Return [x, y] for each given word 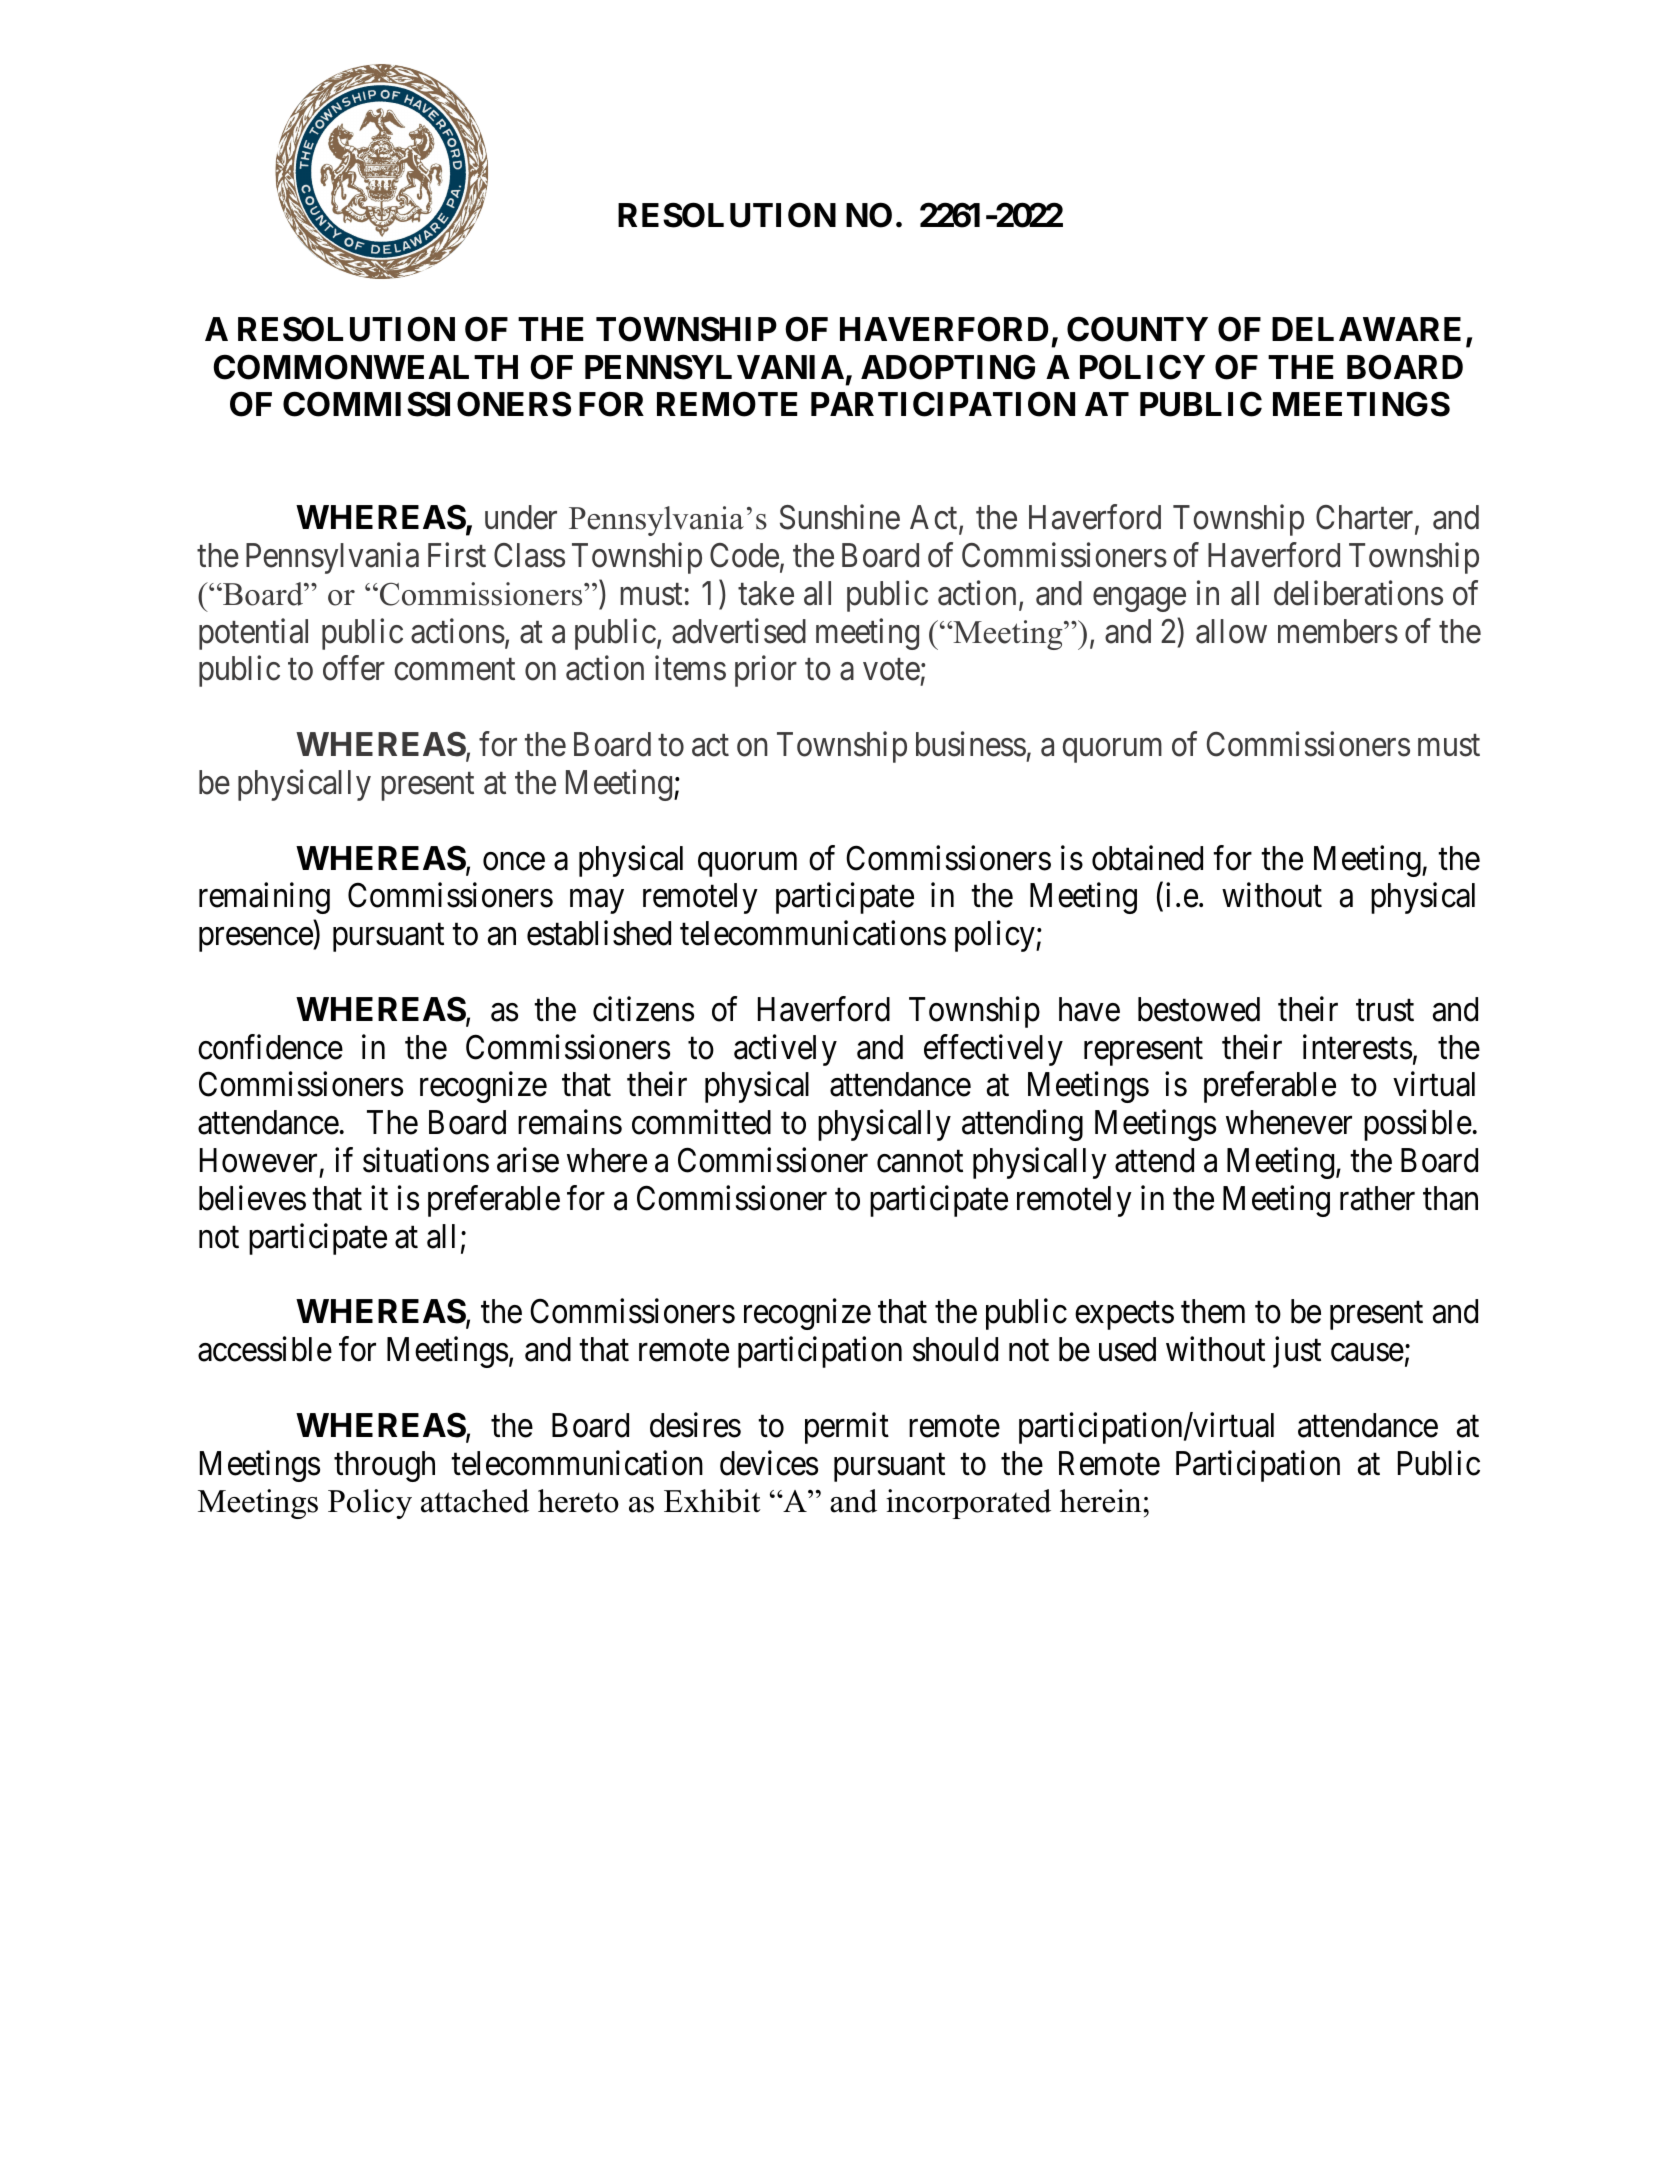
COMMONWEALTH [365, 367]
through [384, 1466]
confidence [270, 1047]
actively [785, 1050]
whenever [1289, 1122]
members [1338, 631]
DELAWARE [1366, 329]
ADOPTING [948, 367]
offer [354, 668]
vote [891, 670]
